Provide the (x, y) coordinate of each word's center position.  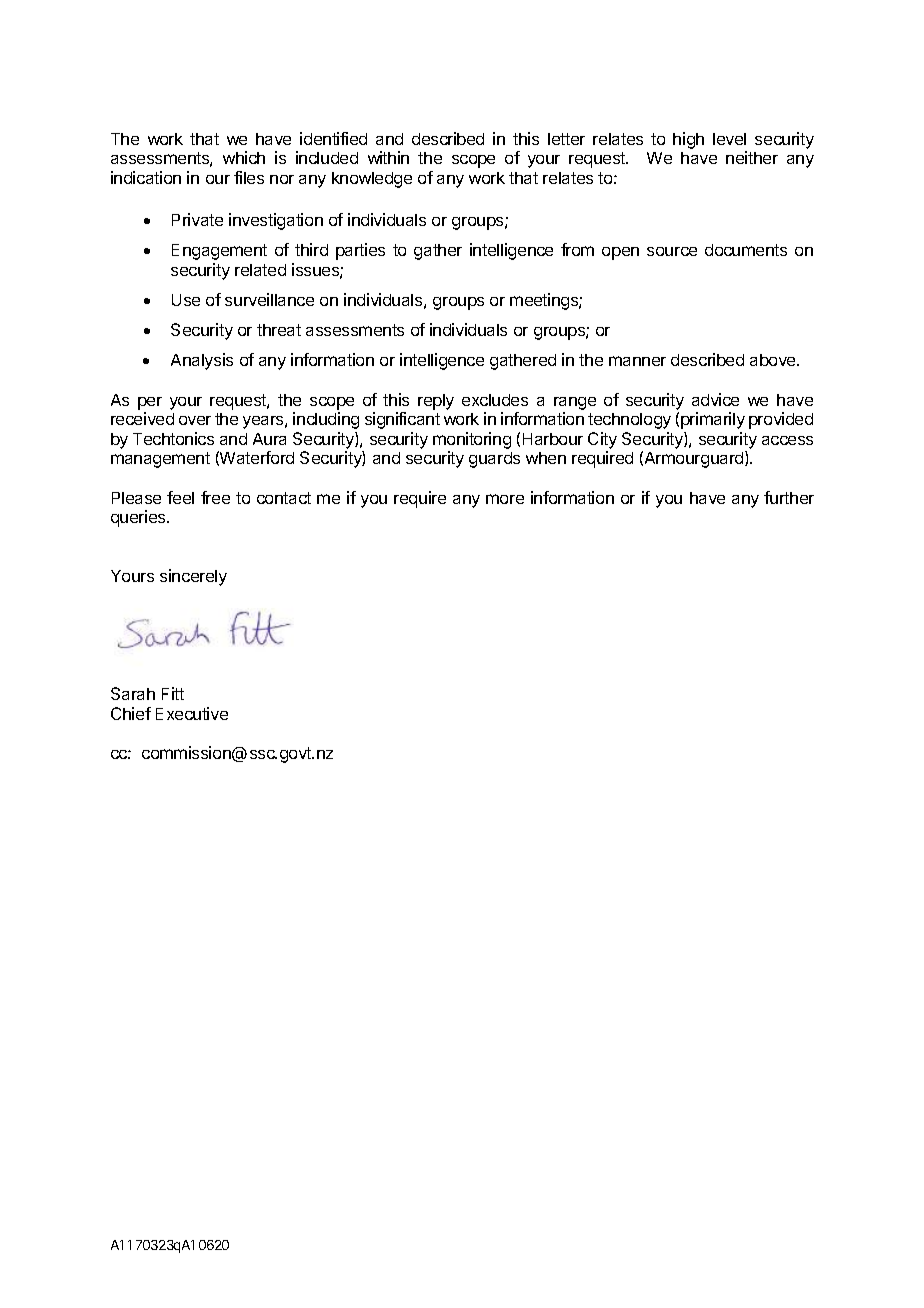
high (688, 140)
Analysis (202, 361)
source (672, 251)
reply (436, 402)
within (388, 157)
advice (715, 399)
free (215, 497)
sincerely (193, 577)
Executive (192, 713)
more (505, 499)
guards (494, 460)
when (546, 458)
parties (360, 251)
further (789, 497)
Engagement (219, 252)
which (244, 157)
